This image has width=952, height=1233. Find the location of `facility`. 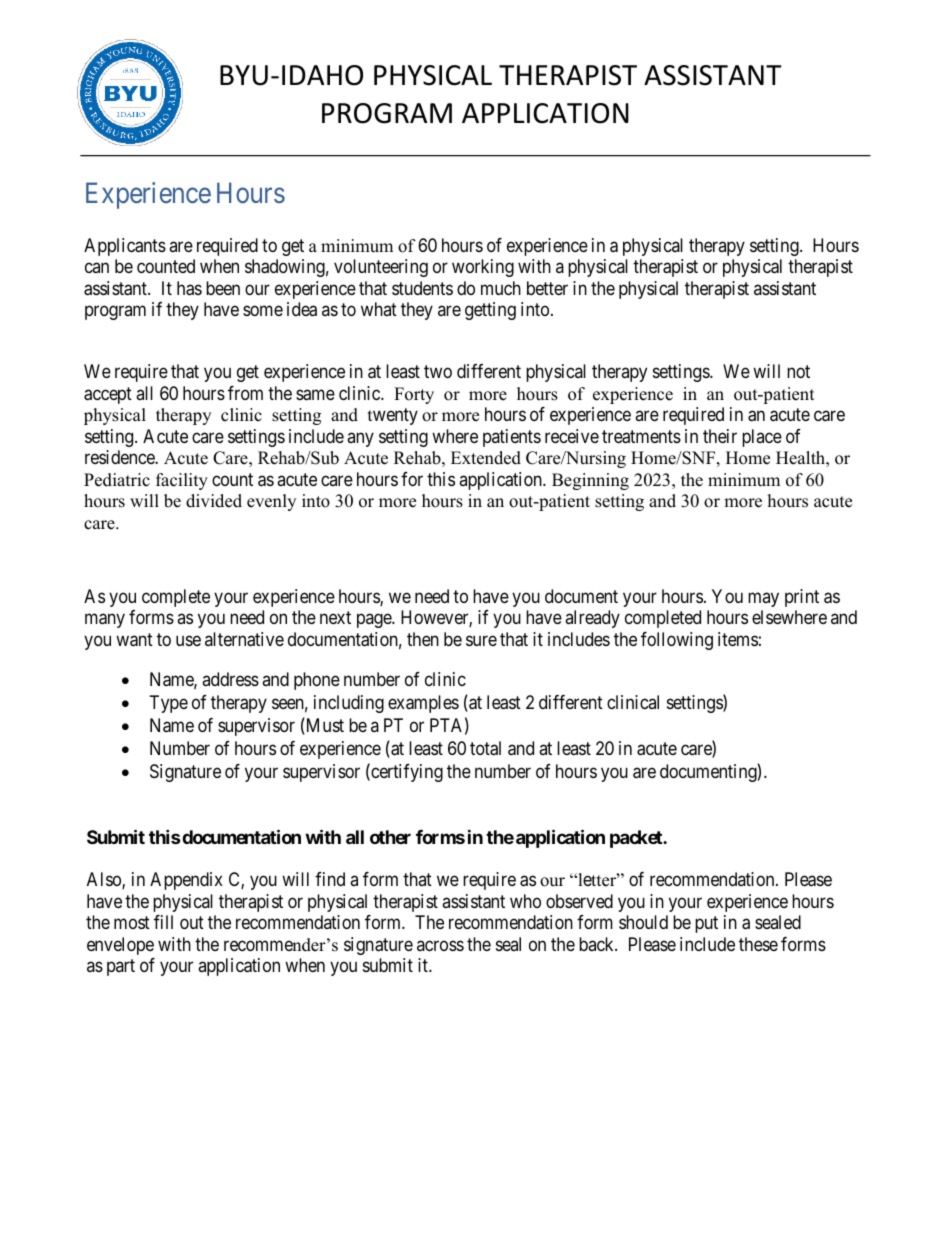

facility is located at coordinates (182, 481).
